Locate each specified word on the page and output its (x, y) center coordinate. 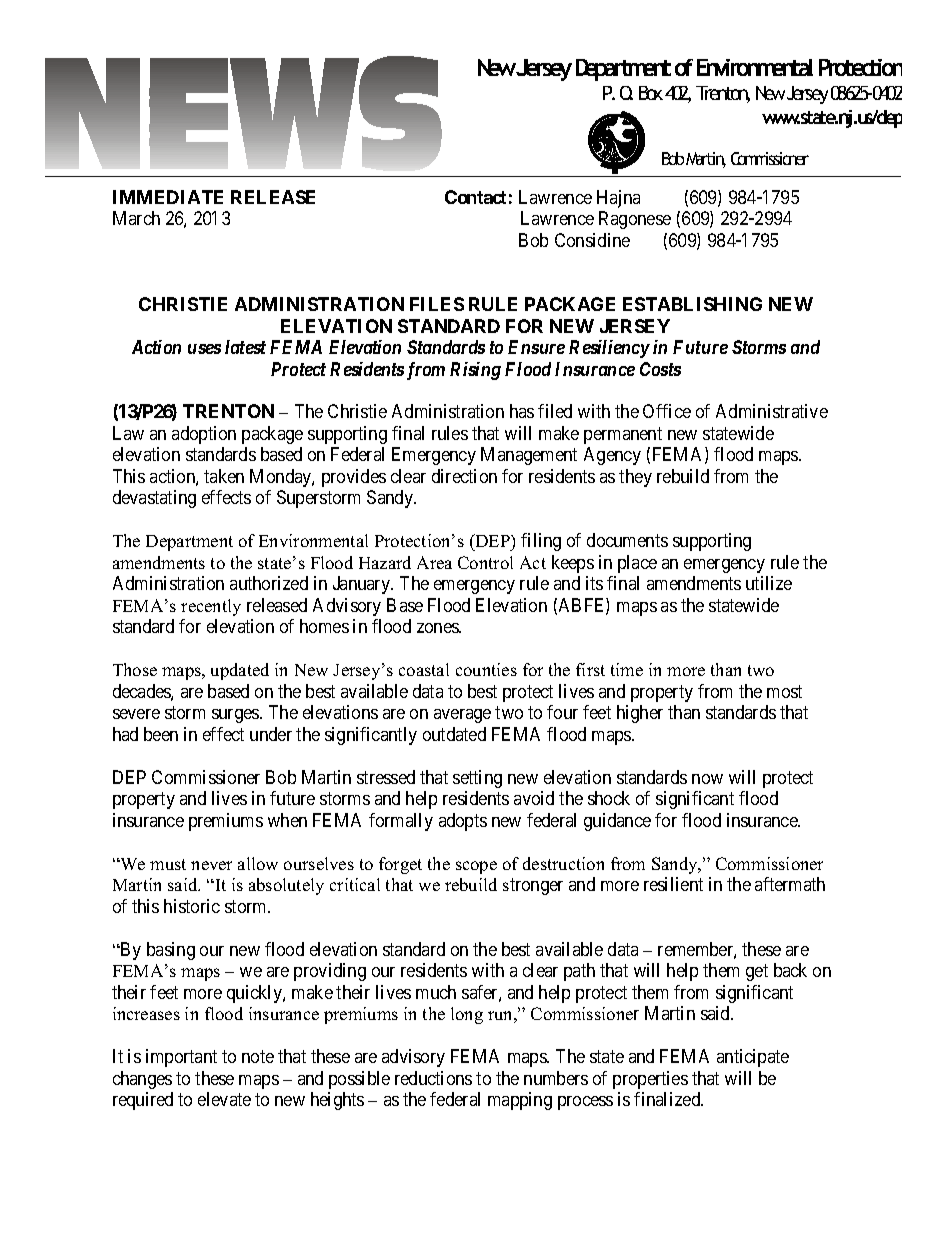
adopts (463, 822)
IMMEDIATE (168, 197)
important (181, 1058)
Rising (475, 371)
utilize (769, 583)
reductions (433, 1078)
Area (434, 562)
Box (651, 93)
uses (204, 349)
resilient (673, 884)
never (211, 865)
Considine (592, 240)
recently (211, 607)
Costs (660, 369)
